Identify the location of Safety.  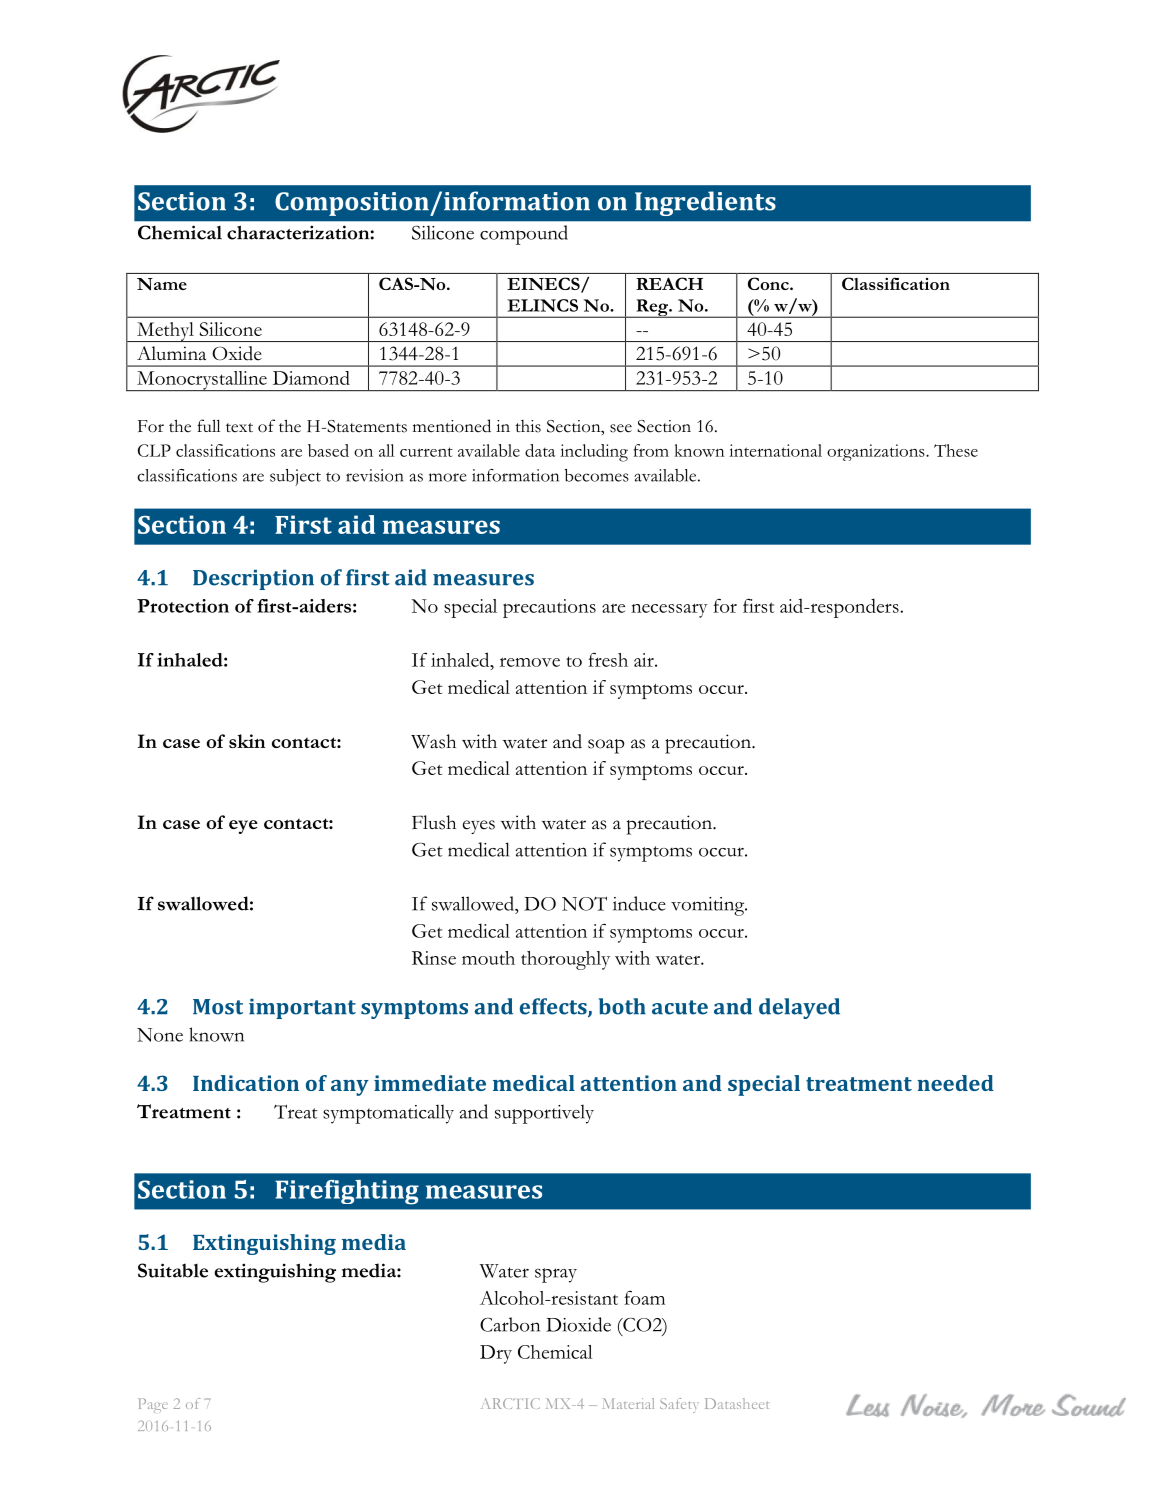
(679, 1405).
